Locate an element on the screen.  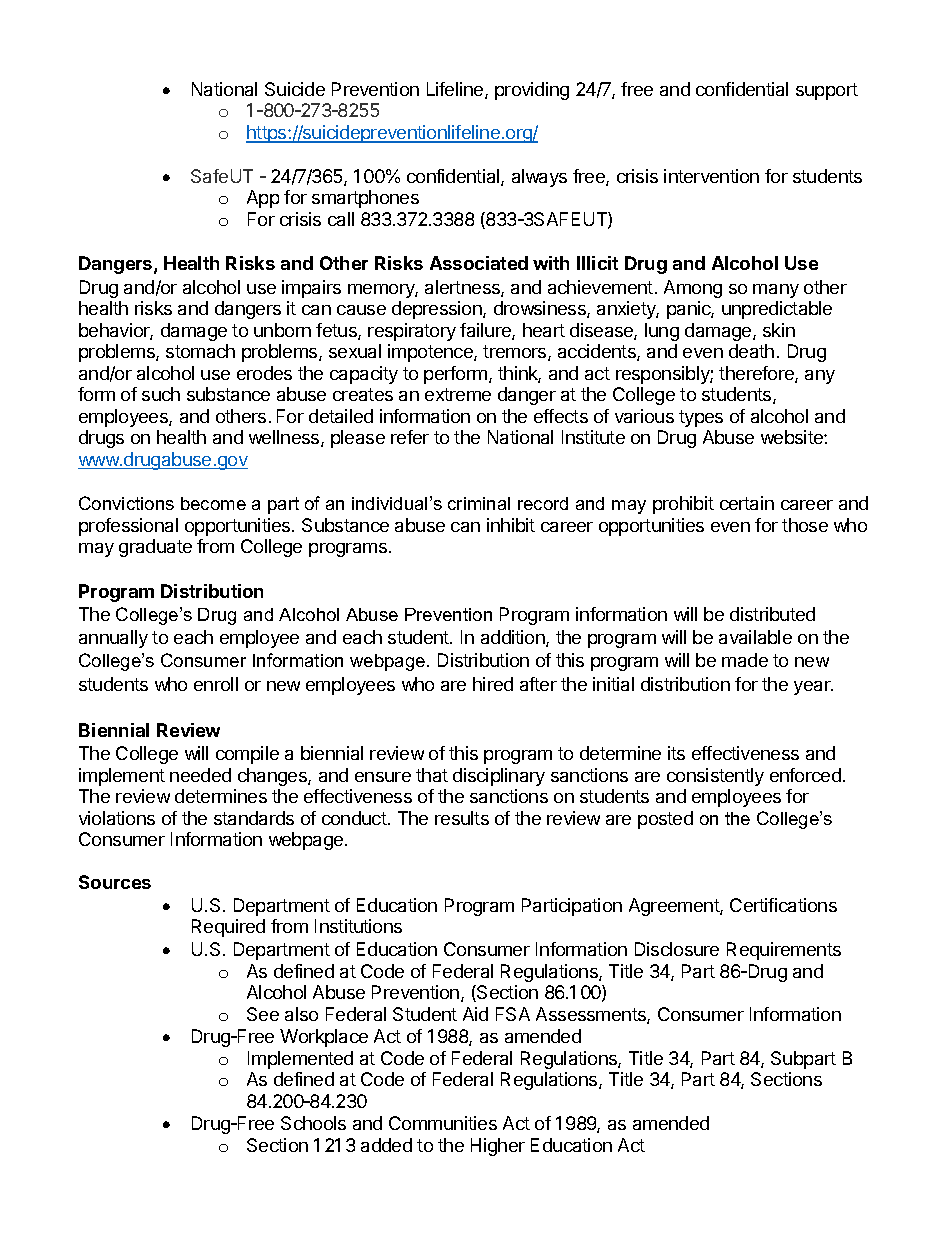
Schools is located at coordinates (313, 1123).
